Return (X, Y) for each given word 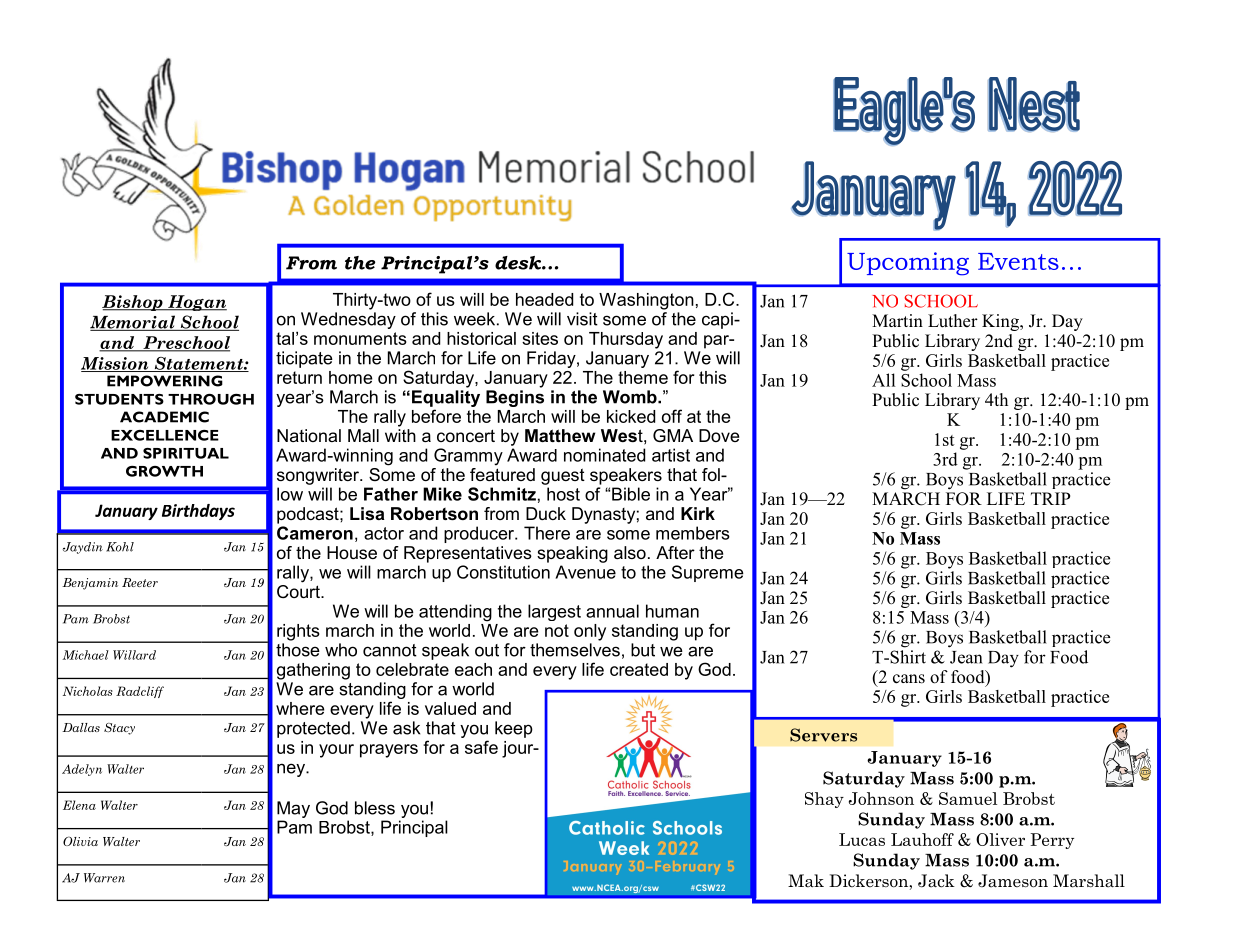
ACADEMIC (164, 417)
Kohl (120, 547)
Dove (719, 435)
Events (1018, 261)
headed (544, 299)
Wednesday (348, 320)
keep (514, 729)
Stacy (119, 729)
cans (909, 679)
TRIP (1050, 498)
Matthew (560, 435)
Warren (104, 878)
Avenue (585, 572)
